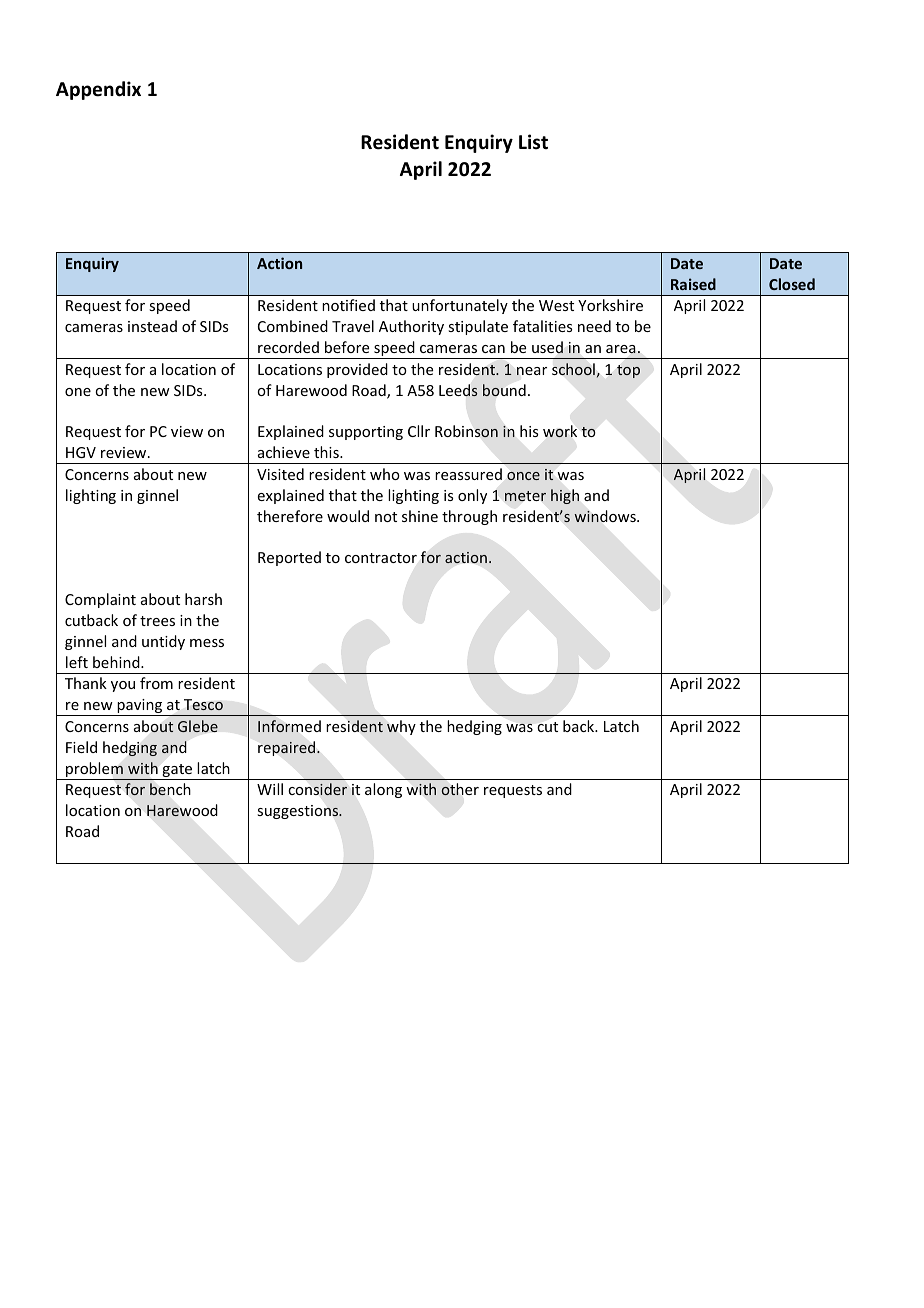 The height and width of the image is (1308, 924). Describe the element at coordinates (533, 142) in the image. I see `List` at that location.
